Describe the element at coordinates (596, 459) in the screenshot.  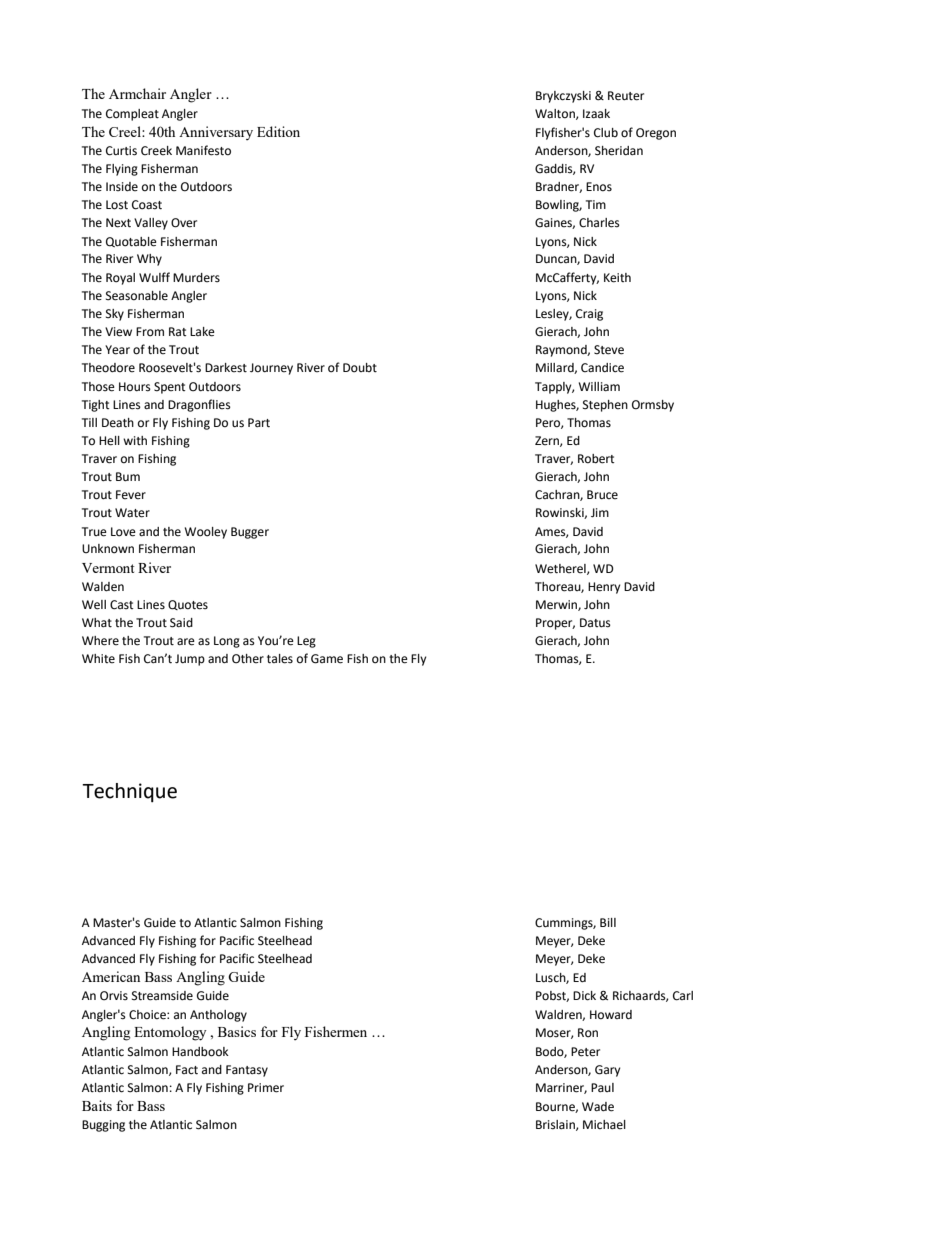
I see `Robert` at that location.
